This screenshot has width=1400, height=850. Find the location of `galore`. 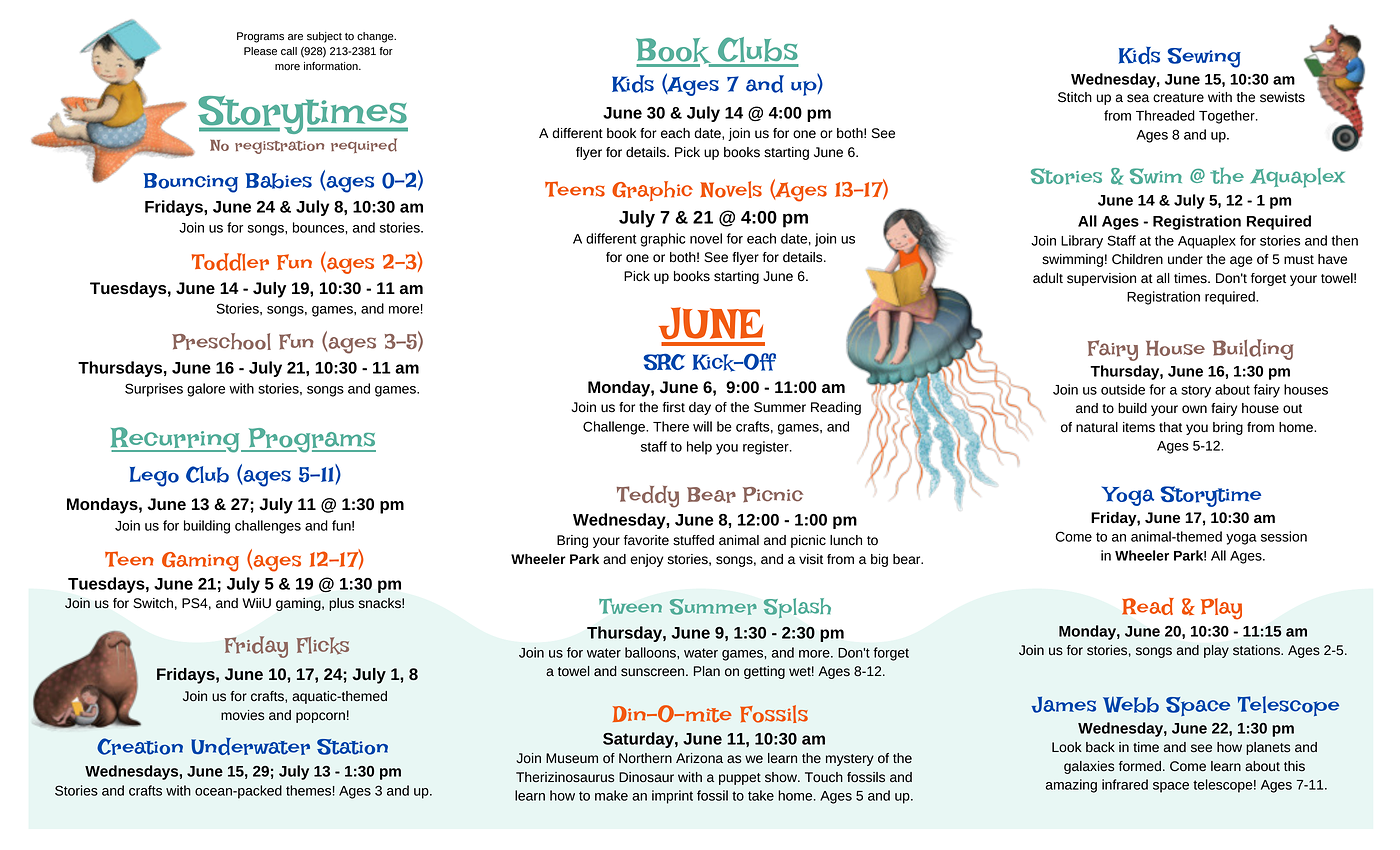

galore is located at coordinates (206, 390).
